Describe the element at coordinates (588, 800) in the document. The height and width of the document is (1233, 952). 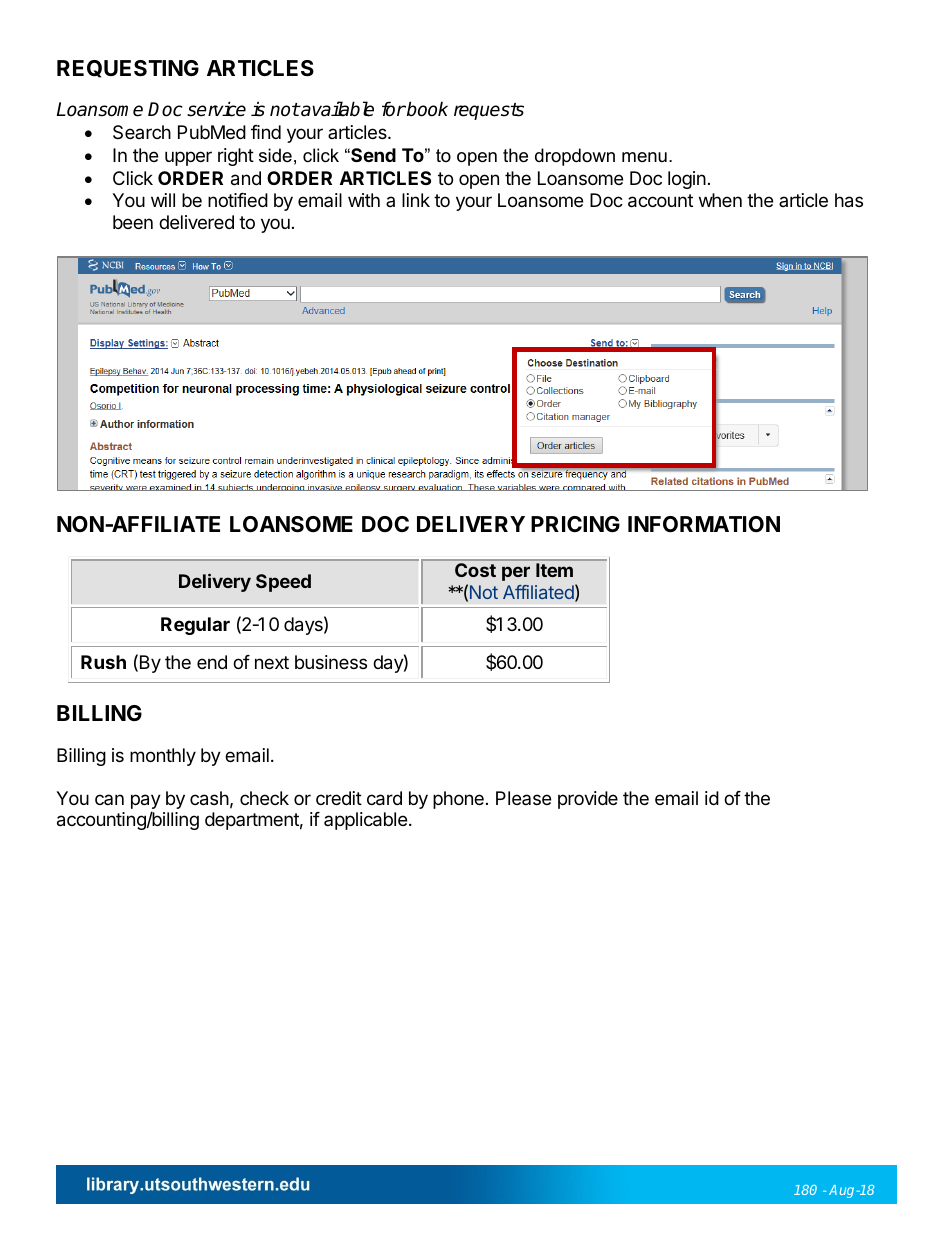
I see `provide` at that location.
